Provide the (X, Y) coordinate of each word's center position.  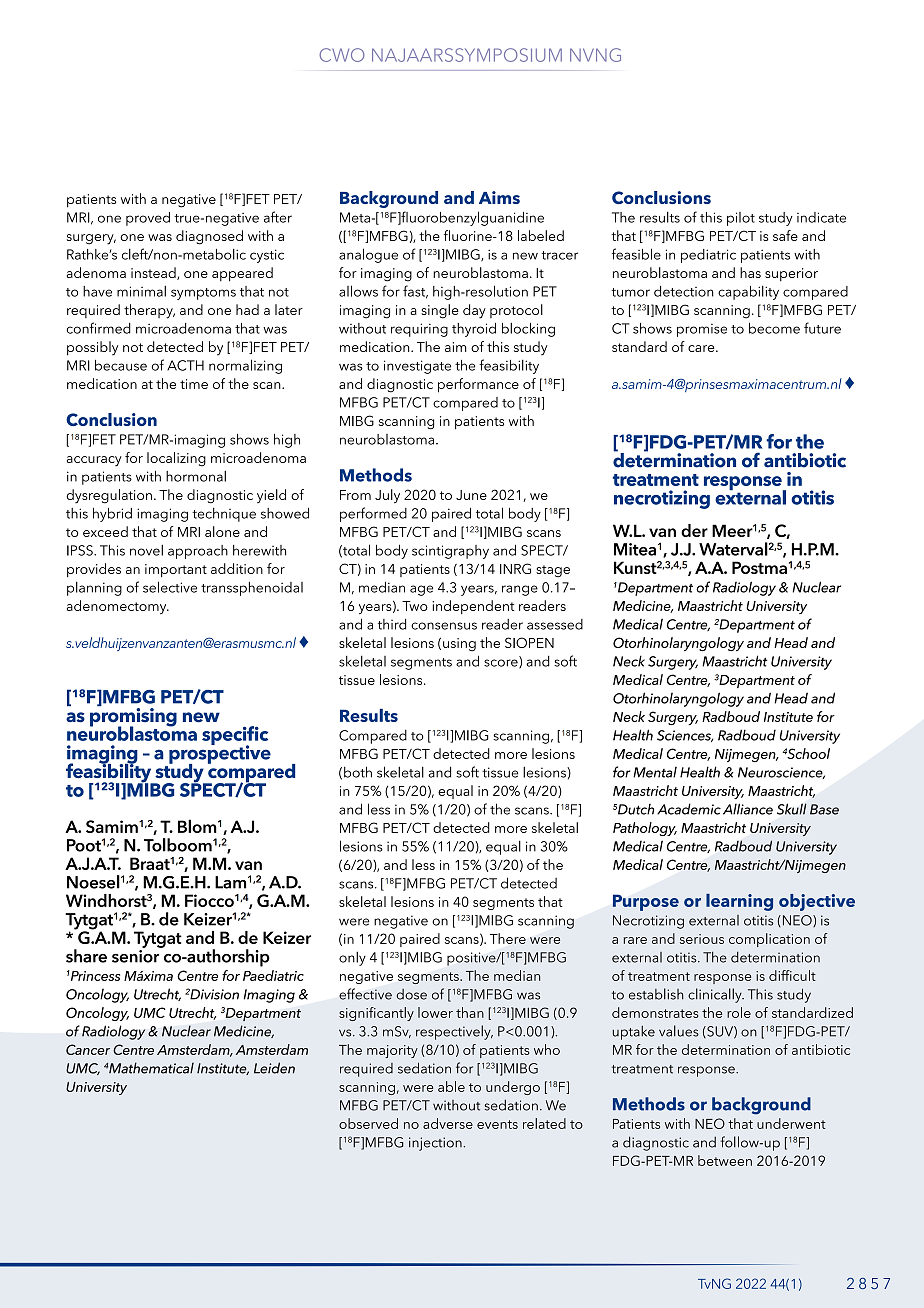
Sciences (685, 736)
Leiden (274, 1068)
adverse (448, 1123)
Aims (499, 197)
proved (148, 219)
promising (133, 717)
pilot (741, 219)
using (459, 644)
